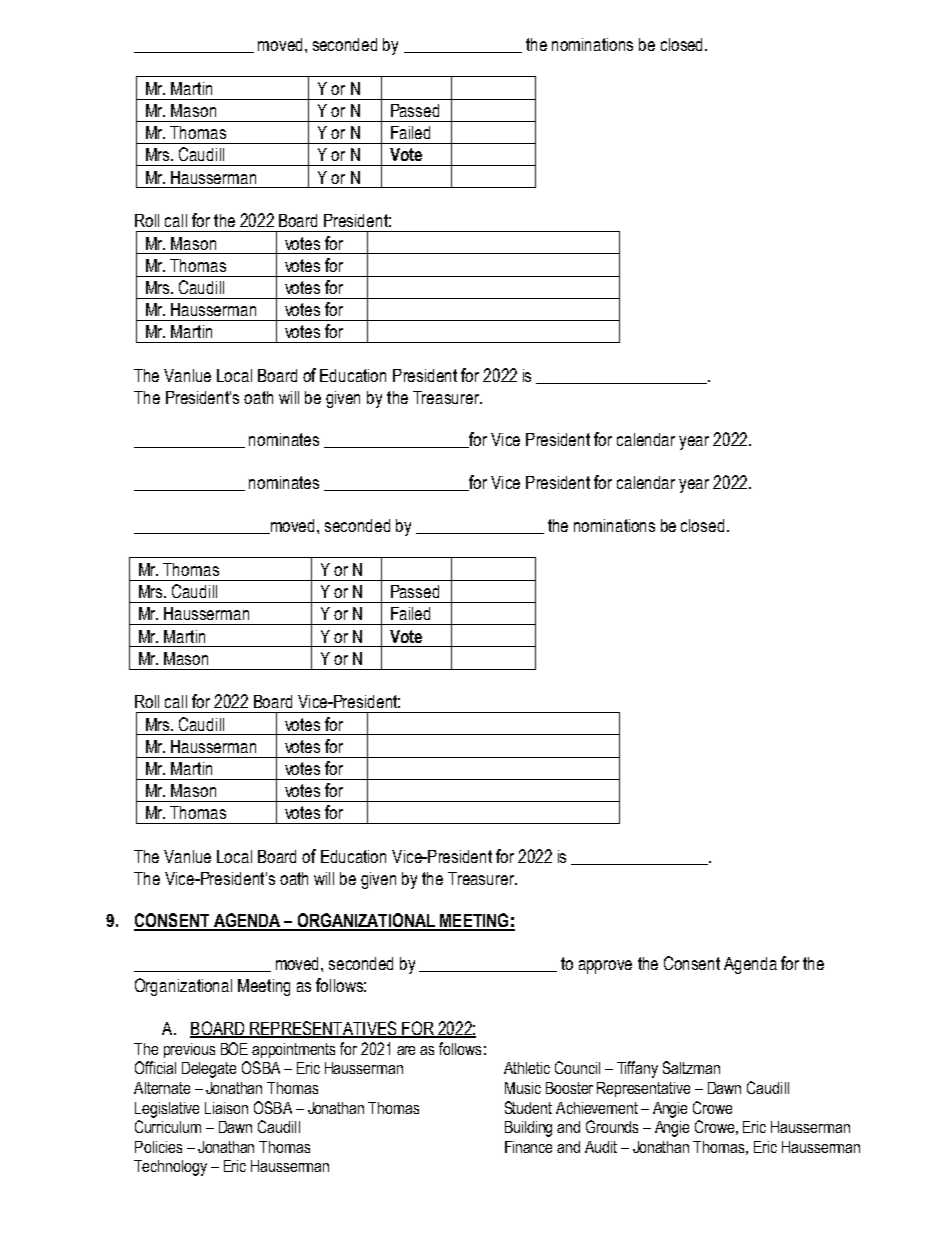 Image resolution: width=952 pixels, height=1233 pixels. I want to click on Booster, so click(569, 1088).
